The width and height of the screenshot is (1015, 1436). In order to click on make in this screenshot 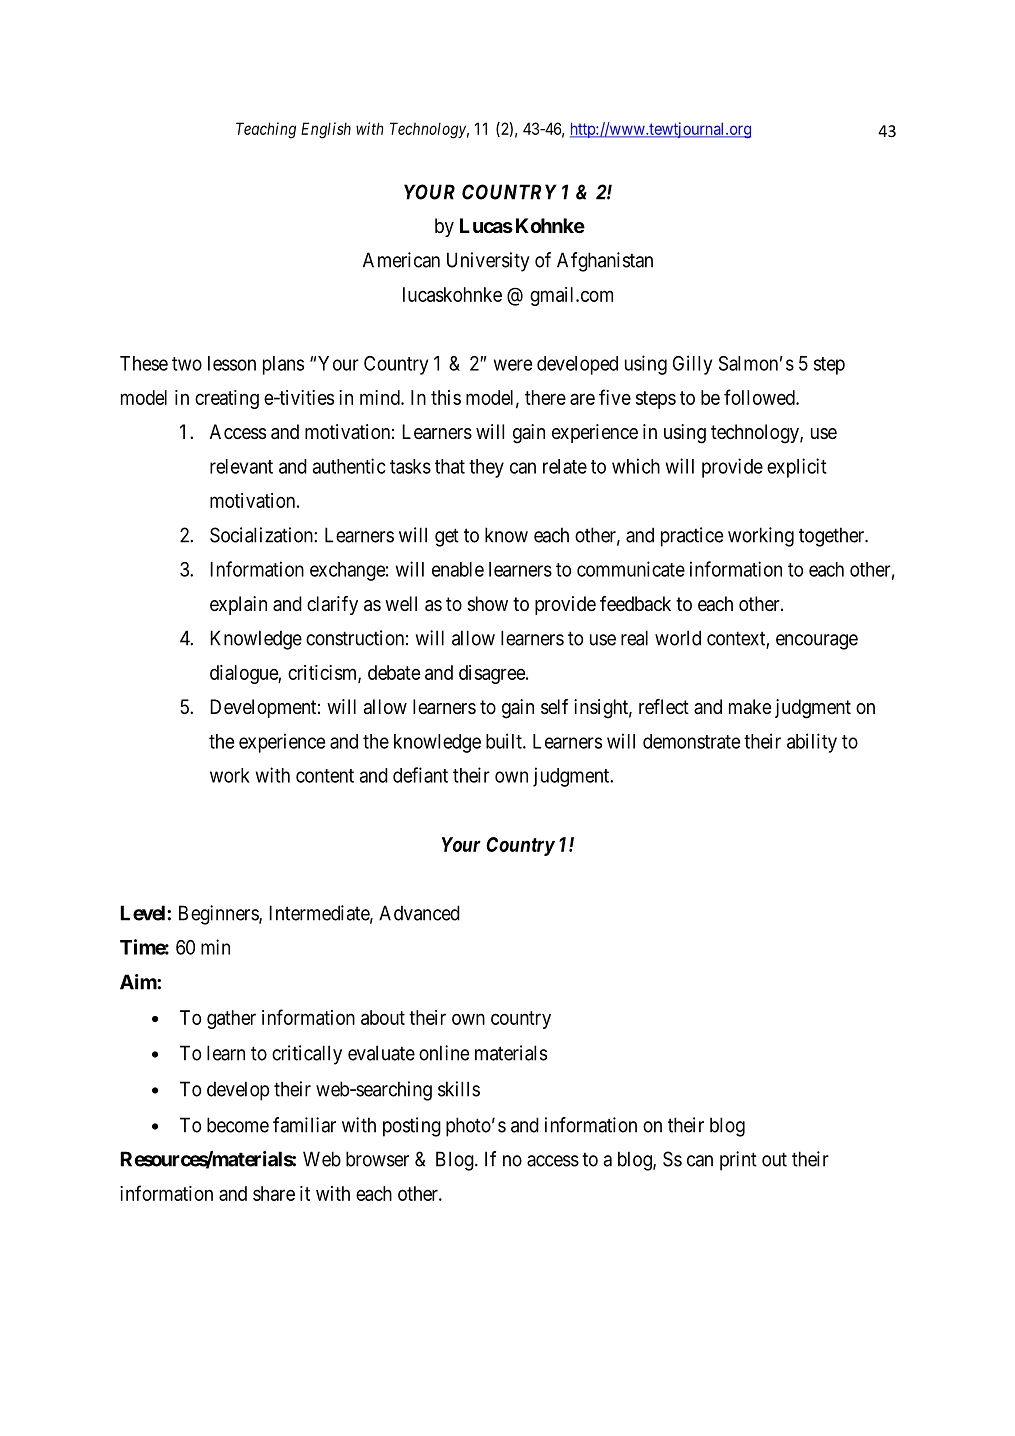, I will do `click(750, 706)`.
